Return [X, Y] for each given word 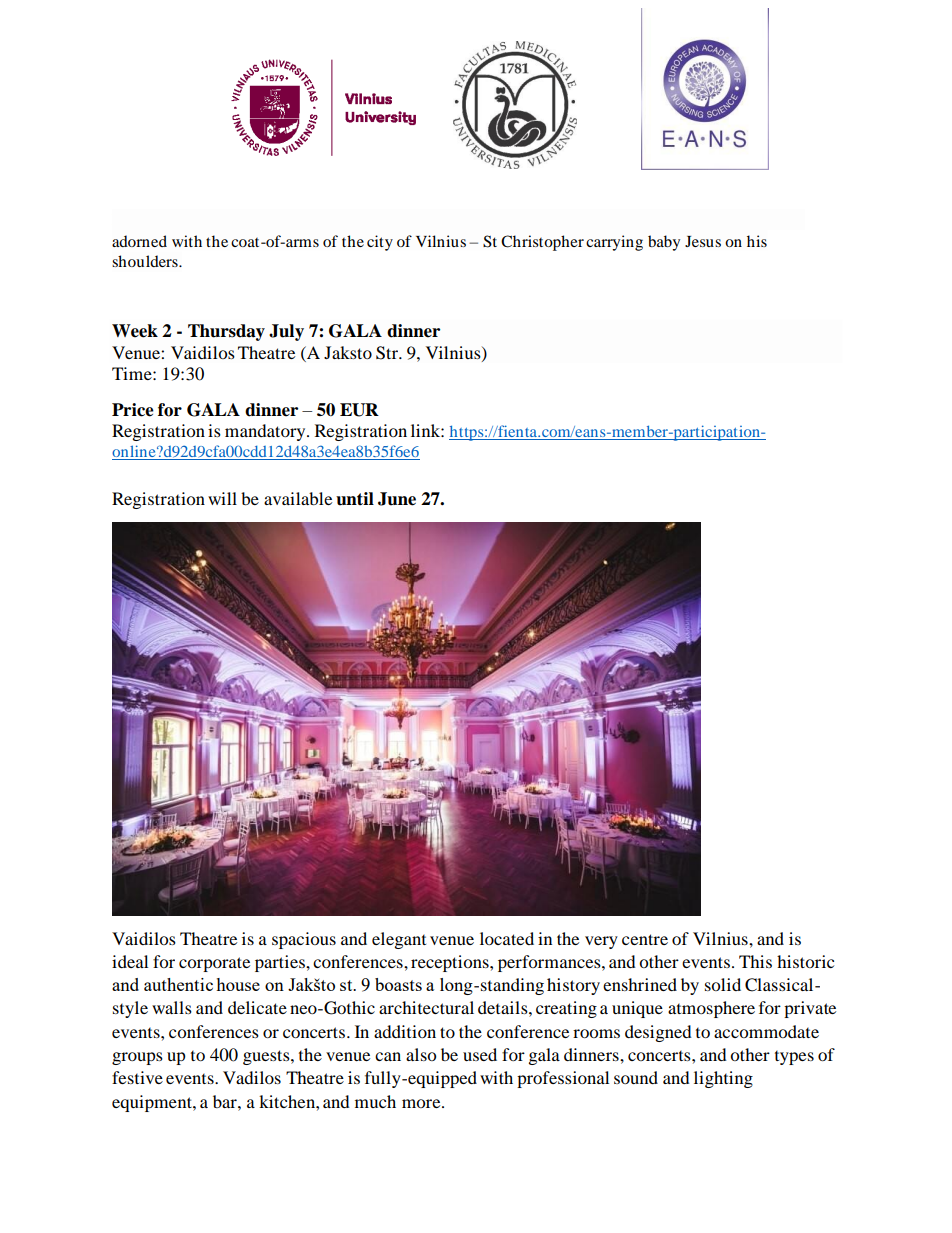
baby [664, 243]
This [755, 961]
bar [226, 1101]
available [298, 498]
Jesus [703, 241]
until [355, 499]
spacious [304, 940]
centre [645, 939]
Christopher [542, 243]
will [222, 498]
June [397, 499]
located [507, 938]
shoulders [146, 261]
